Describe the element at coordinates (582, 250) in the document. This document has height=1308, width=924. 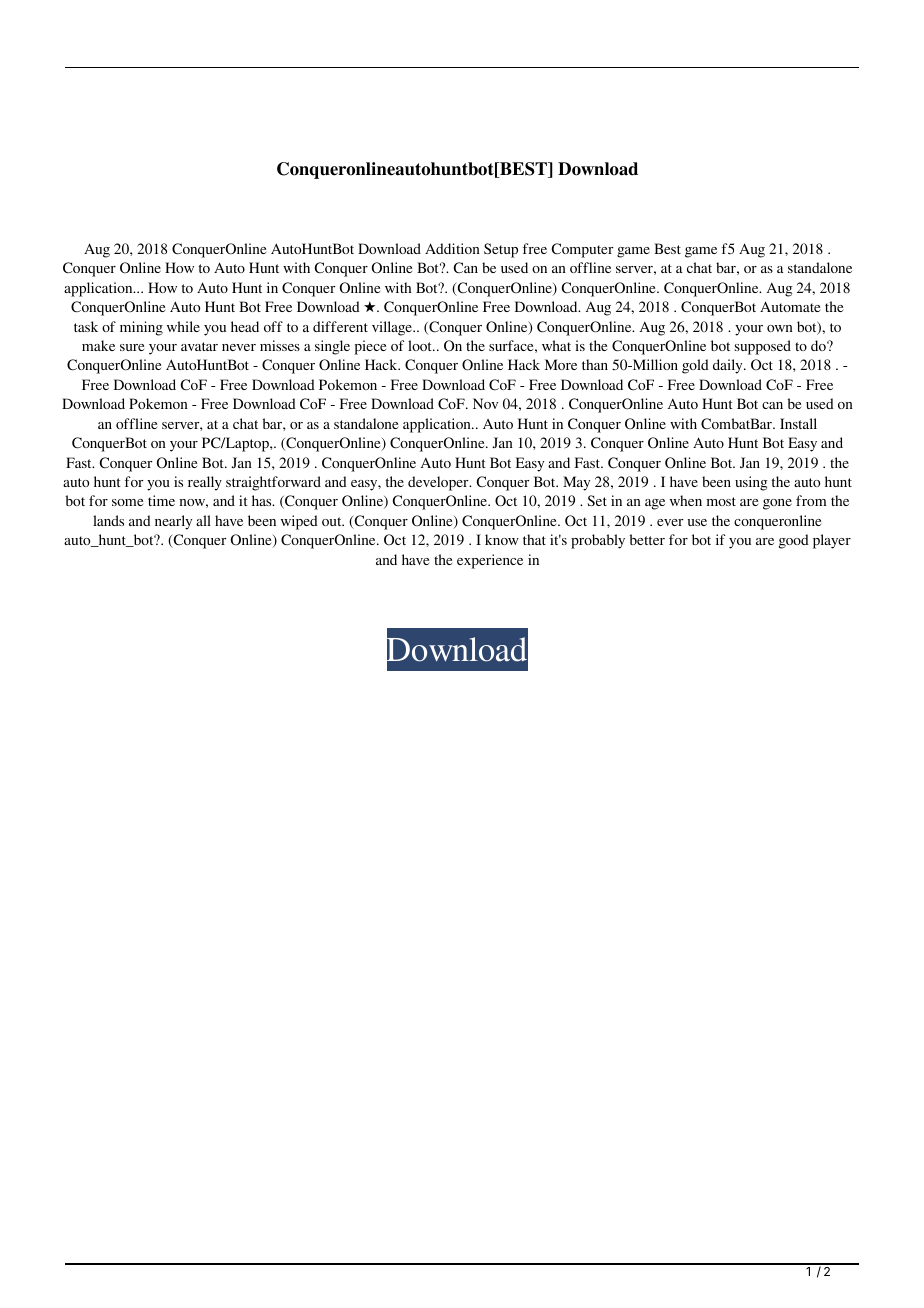
I see `Computer` at that location.
